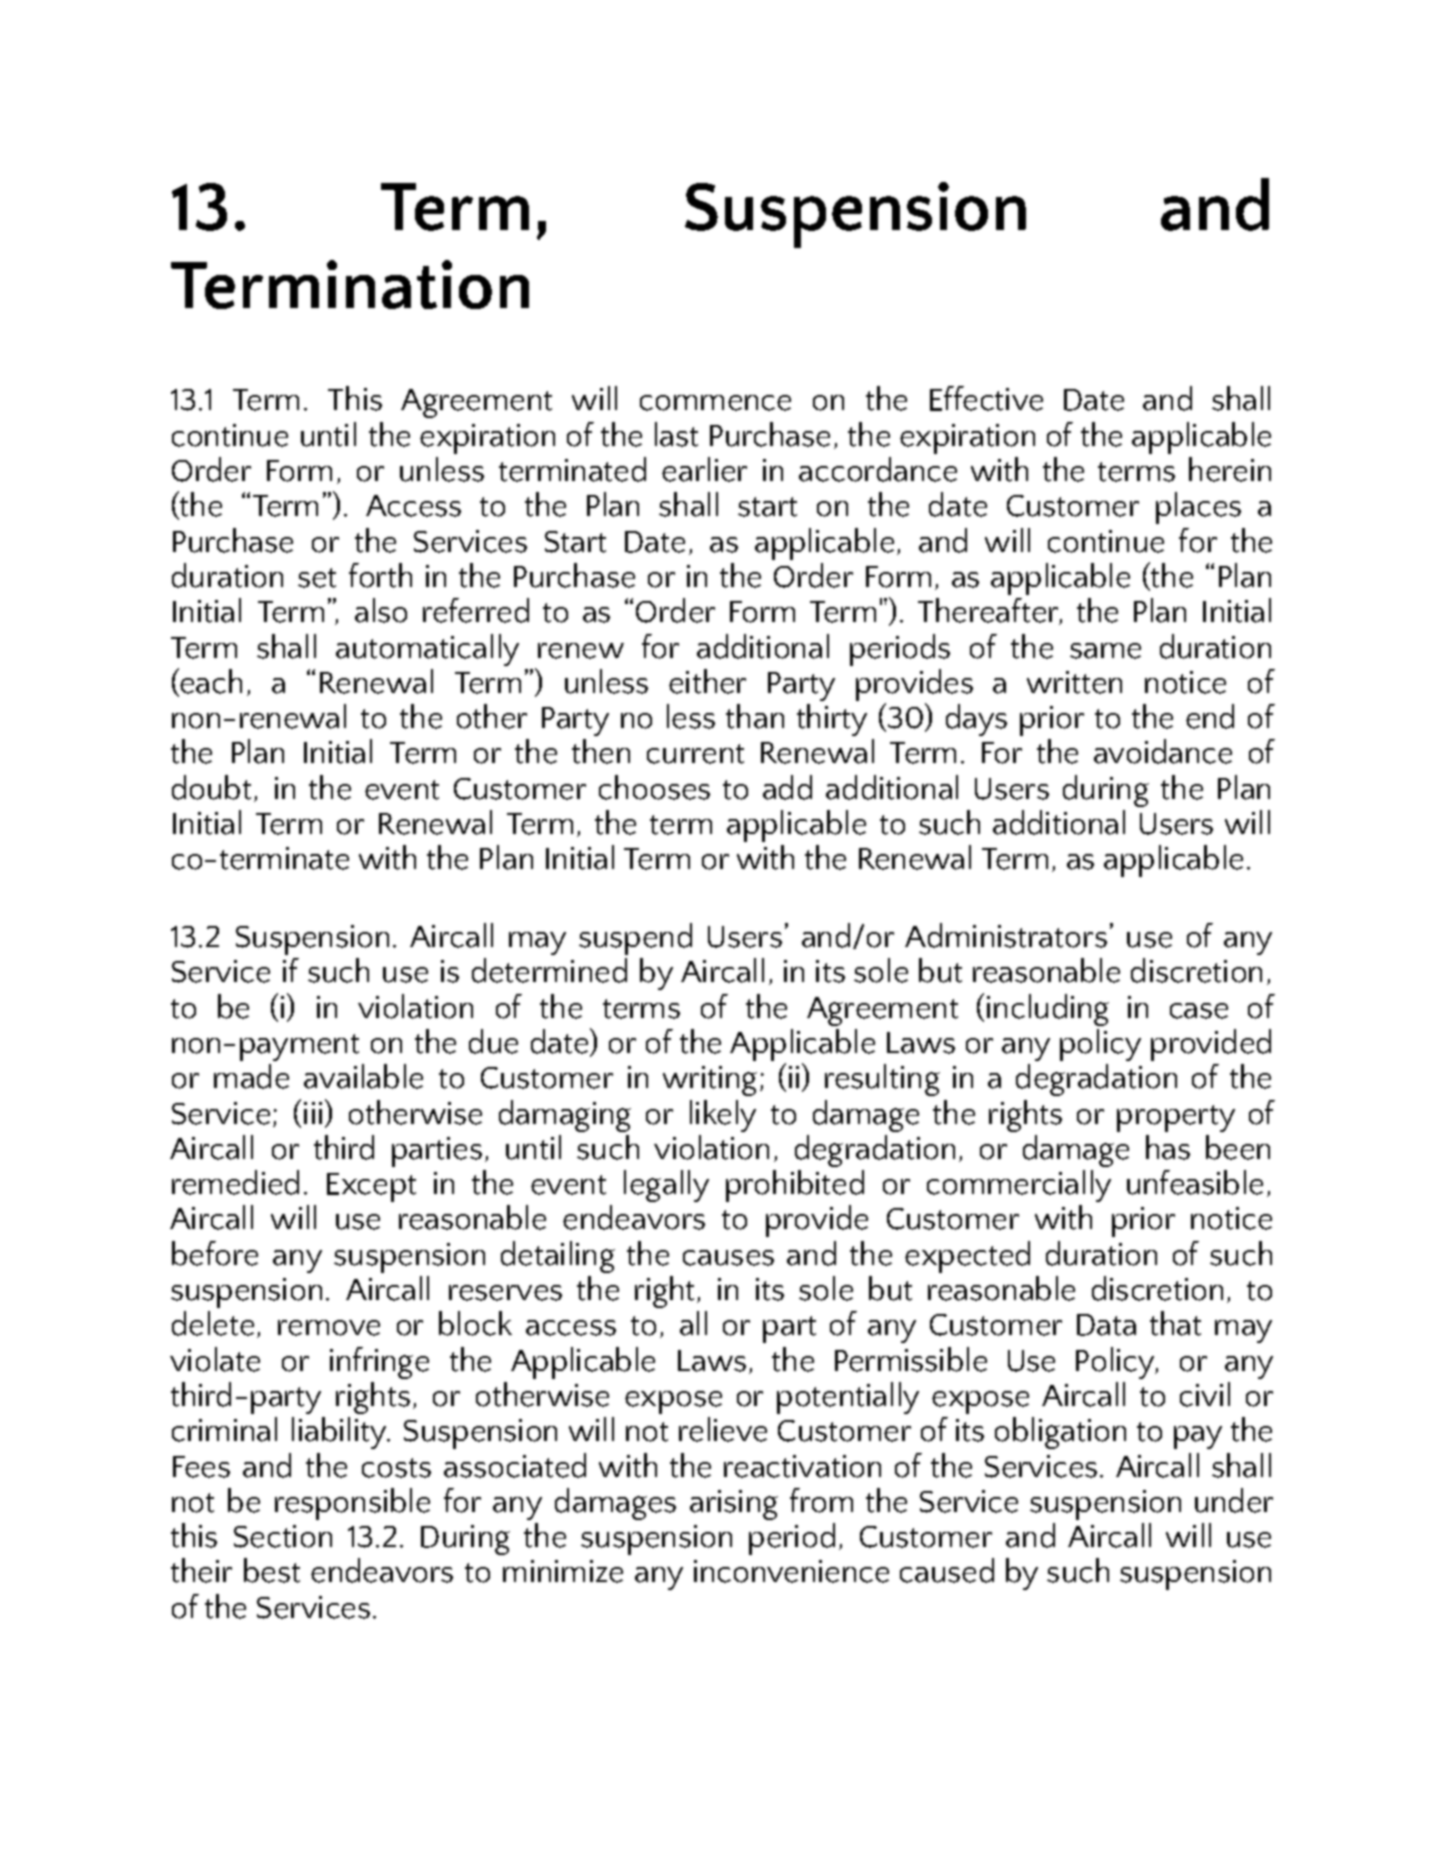 The height and width of the screenshot is (1869, 1444). I want to click on last, so click(676, 434).
